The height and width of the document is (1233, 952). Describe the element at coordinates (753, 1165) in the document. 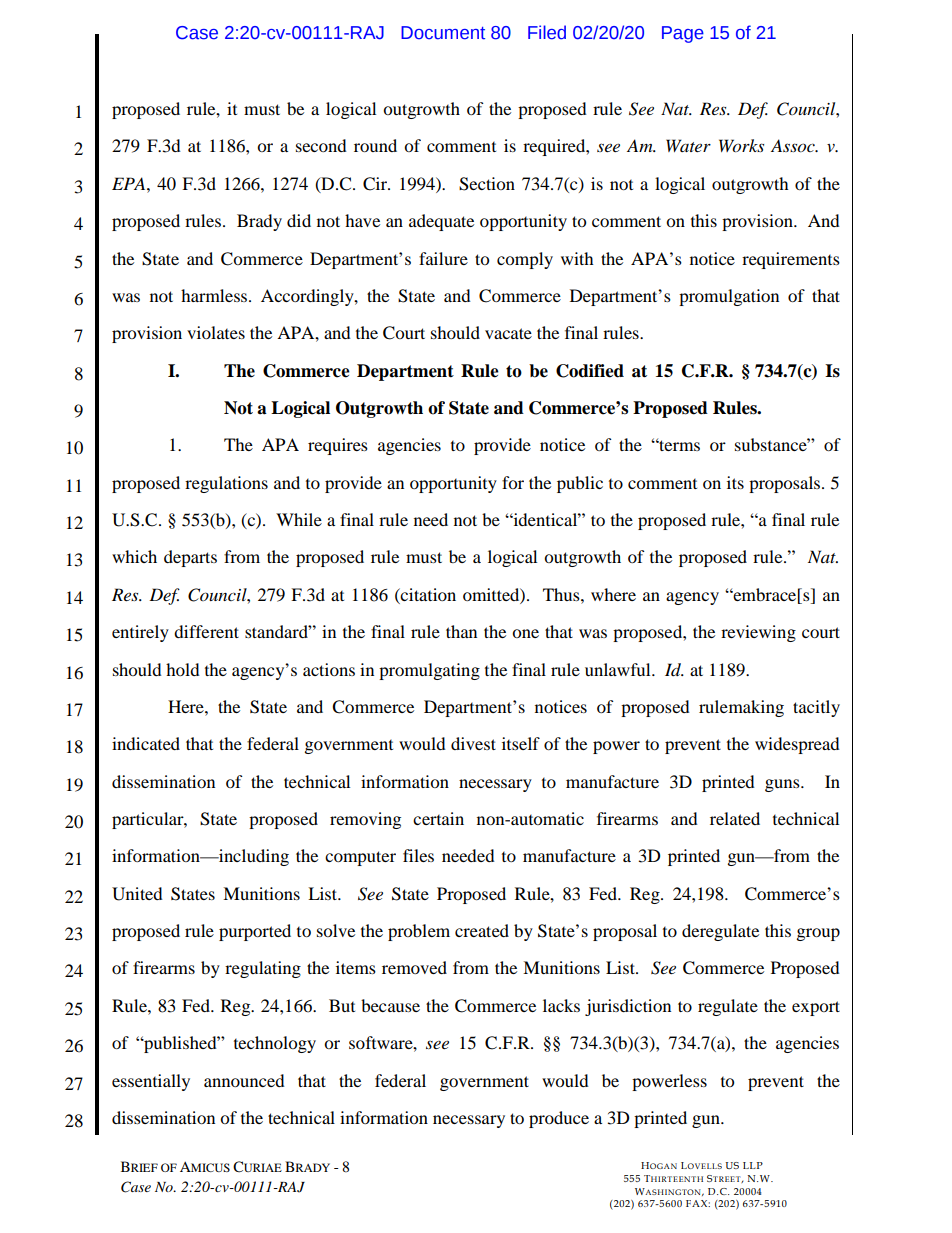

I see `LLP` at that location.
